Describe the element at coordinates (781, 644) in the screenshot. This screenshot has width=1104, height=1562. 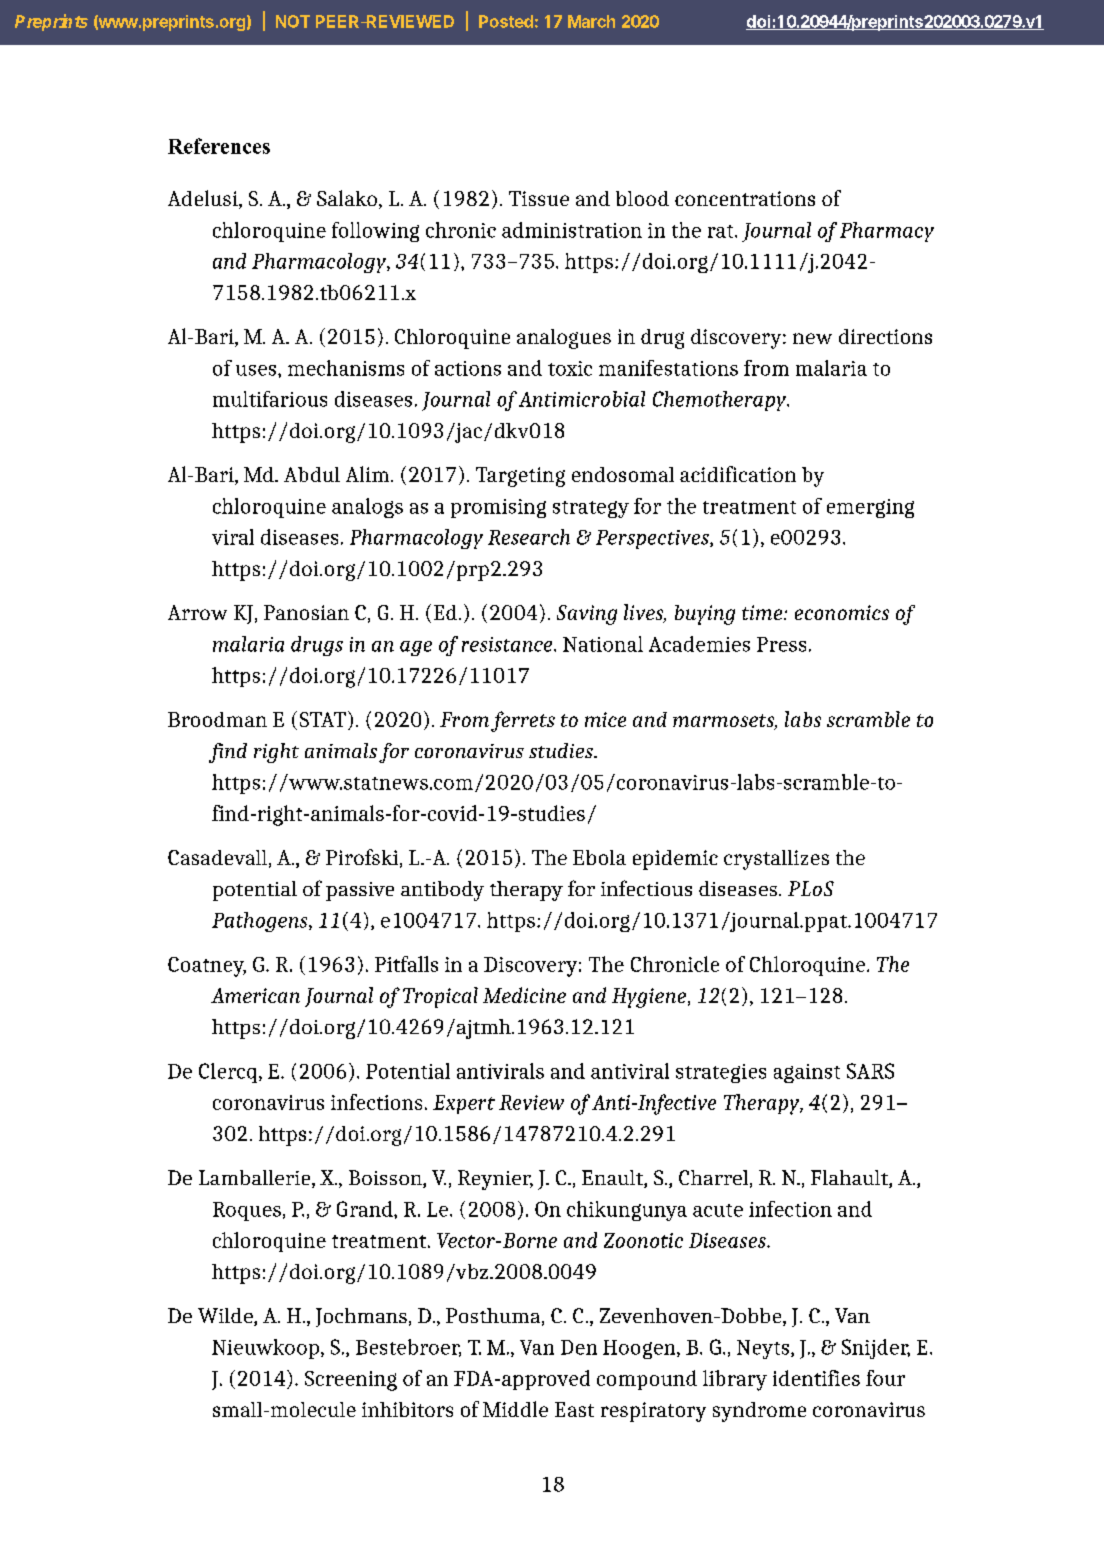
I see `Press` at that location.
